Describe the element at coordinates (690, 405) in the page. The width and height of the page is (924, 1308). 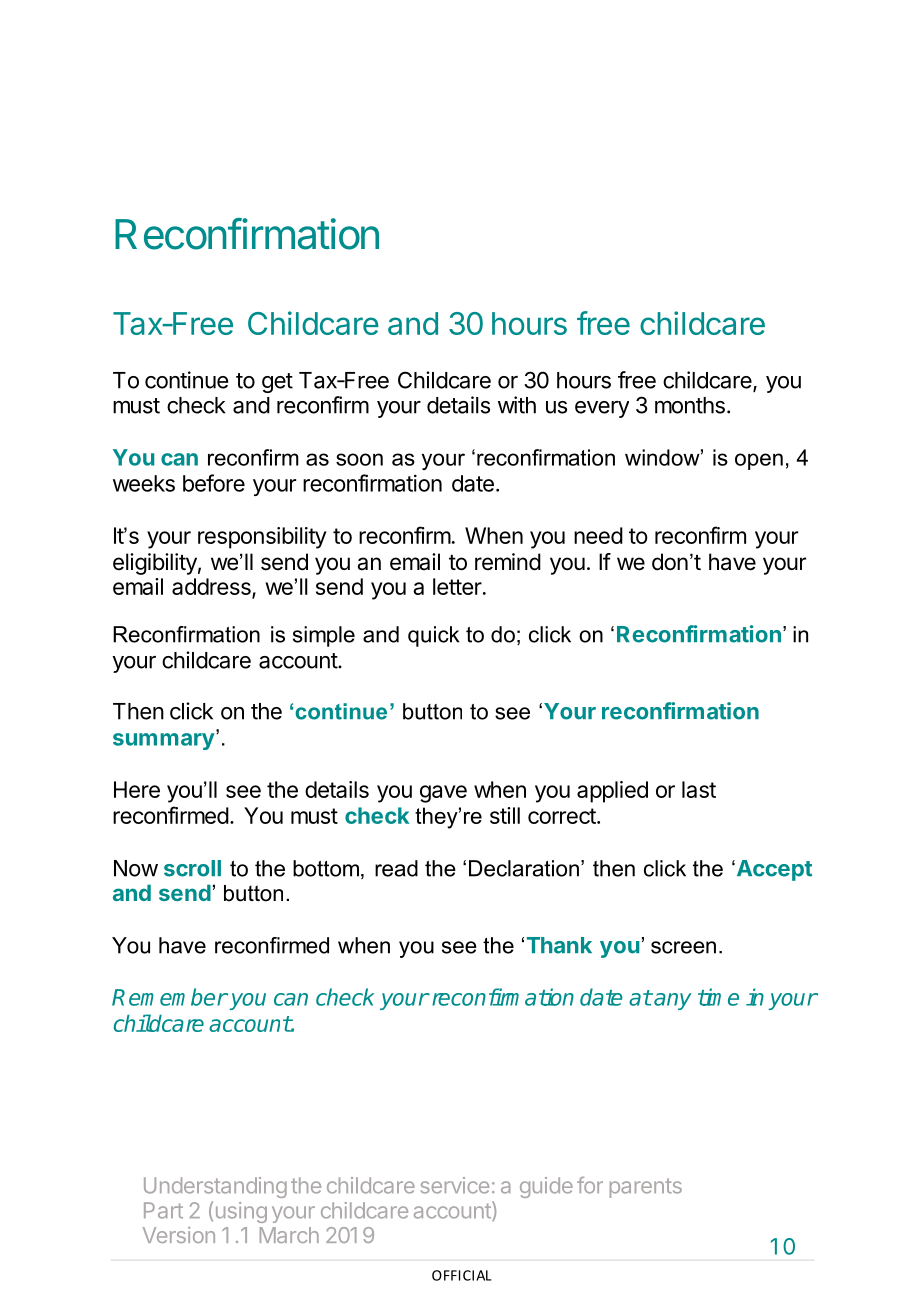
I see `months` at that location.
